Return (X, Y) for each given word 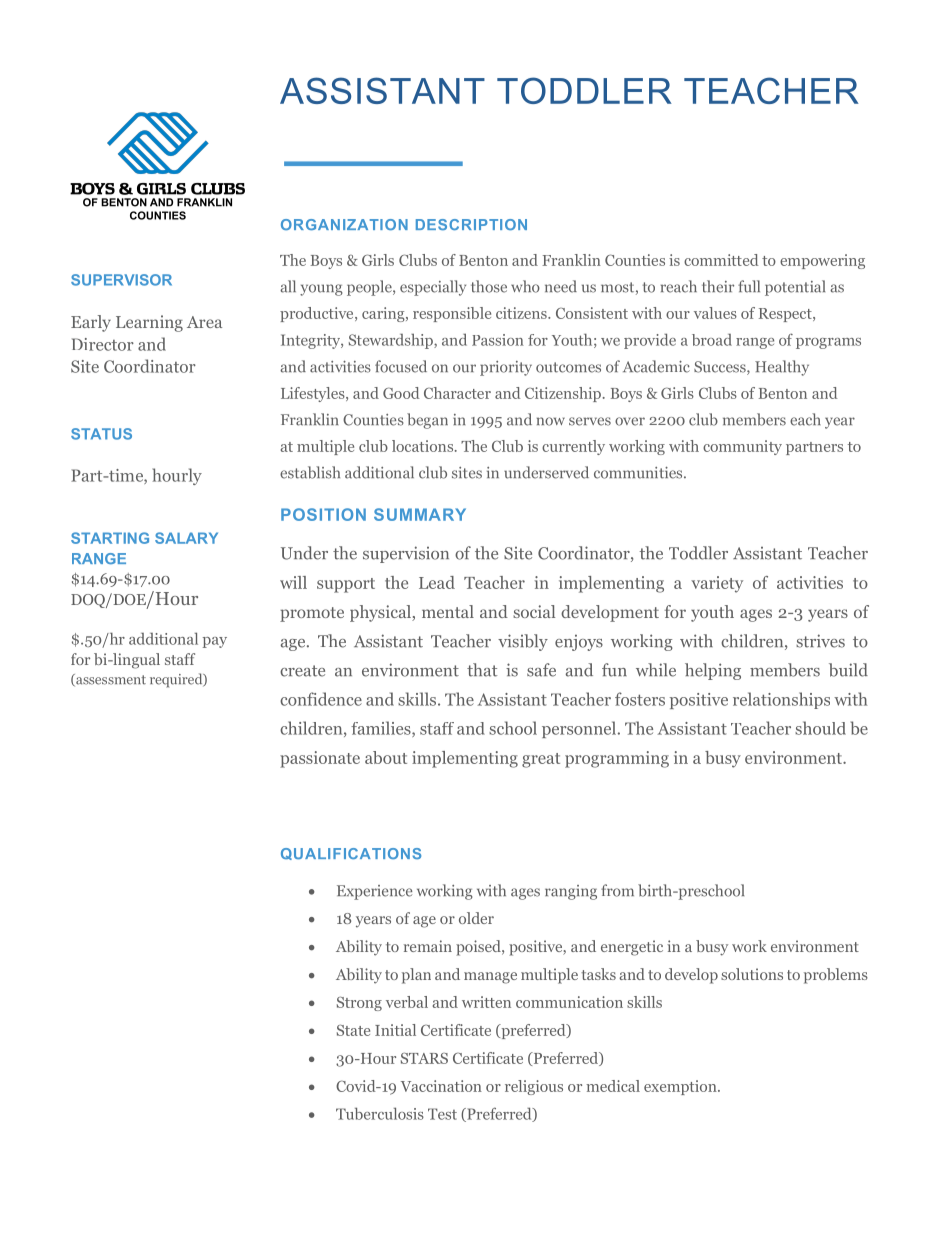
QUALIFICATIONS (351, 854)
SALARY (186, 538)
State (353, 1030)
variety (717, 584)
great (541, 760)
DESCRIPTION (471, 224)
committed (721, 260)
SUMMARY (420, 514)
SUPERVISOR (121, 280)
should (820, 728)
